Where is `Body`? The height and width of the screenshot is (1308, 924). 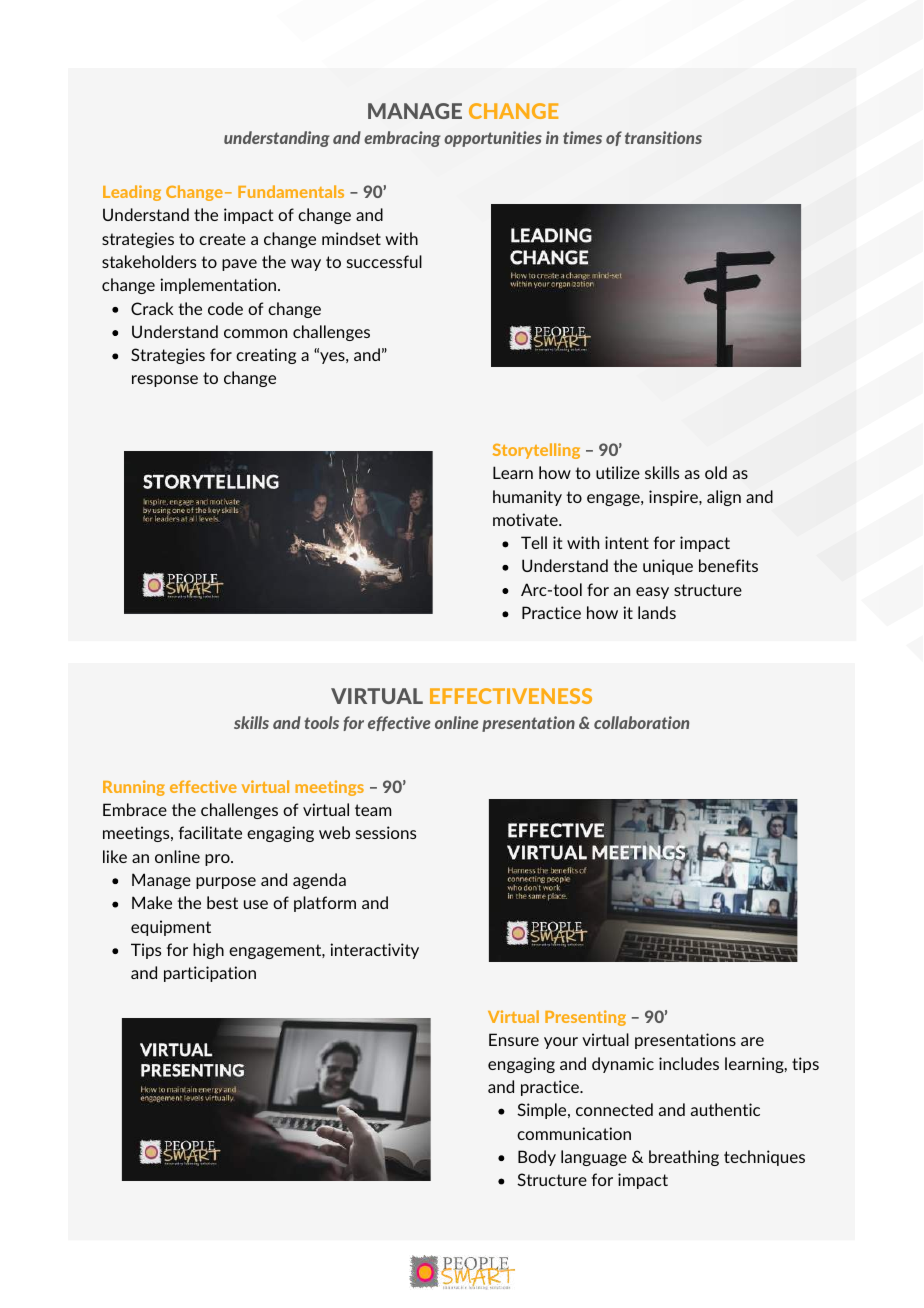
Body is located at coordinates (537, 1158).
